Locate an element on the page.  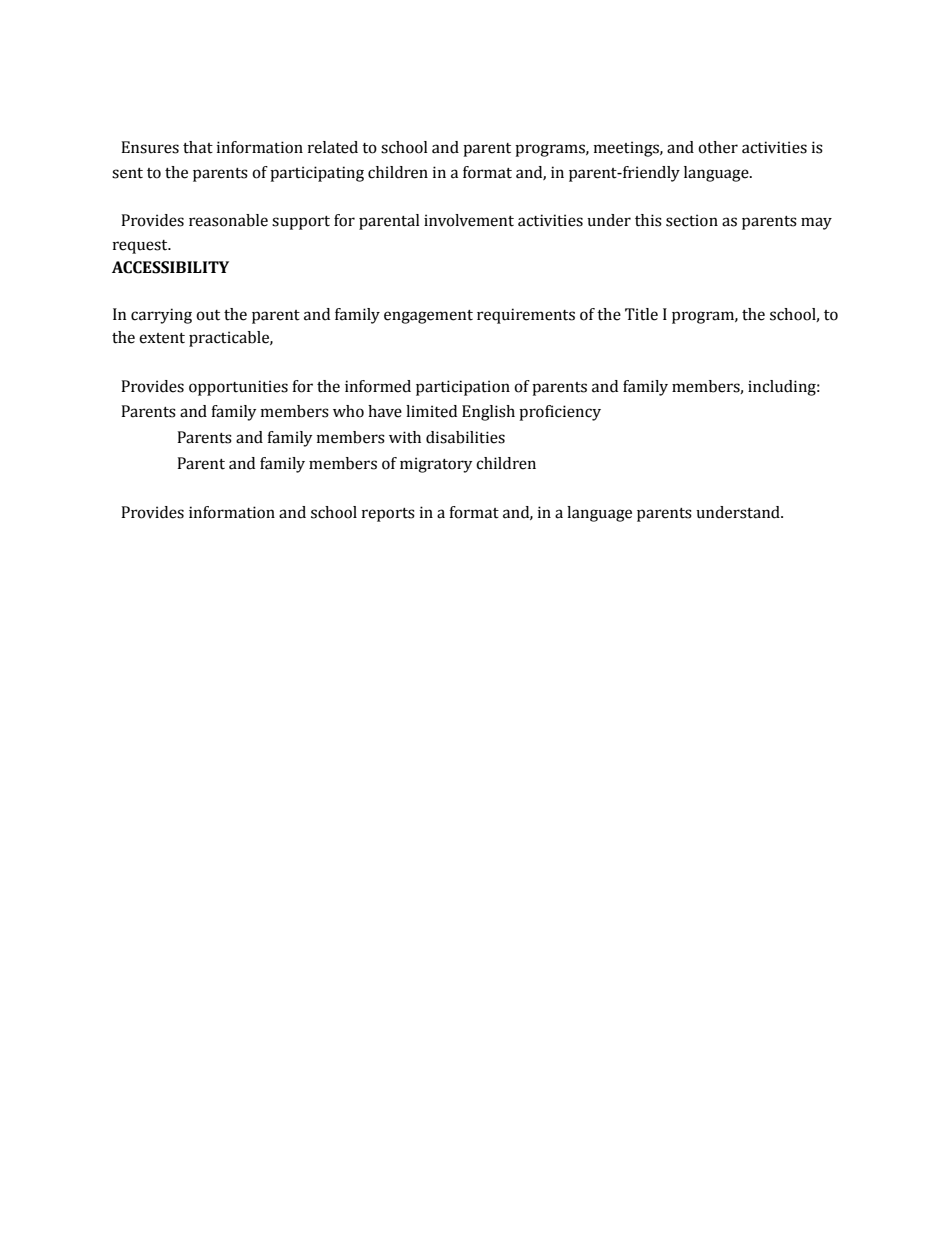
that is located at coordinates (198, 147).
